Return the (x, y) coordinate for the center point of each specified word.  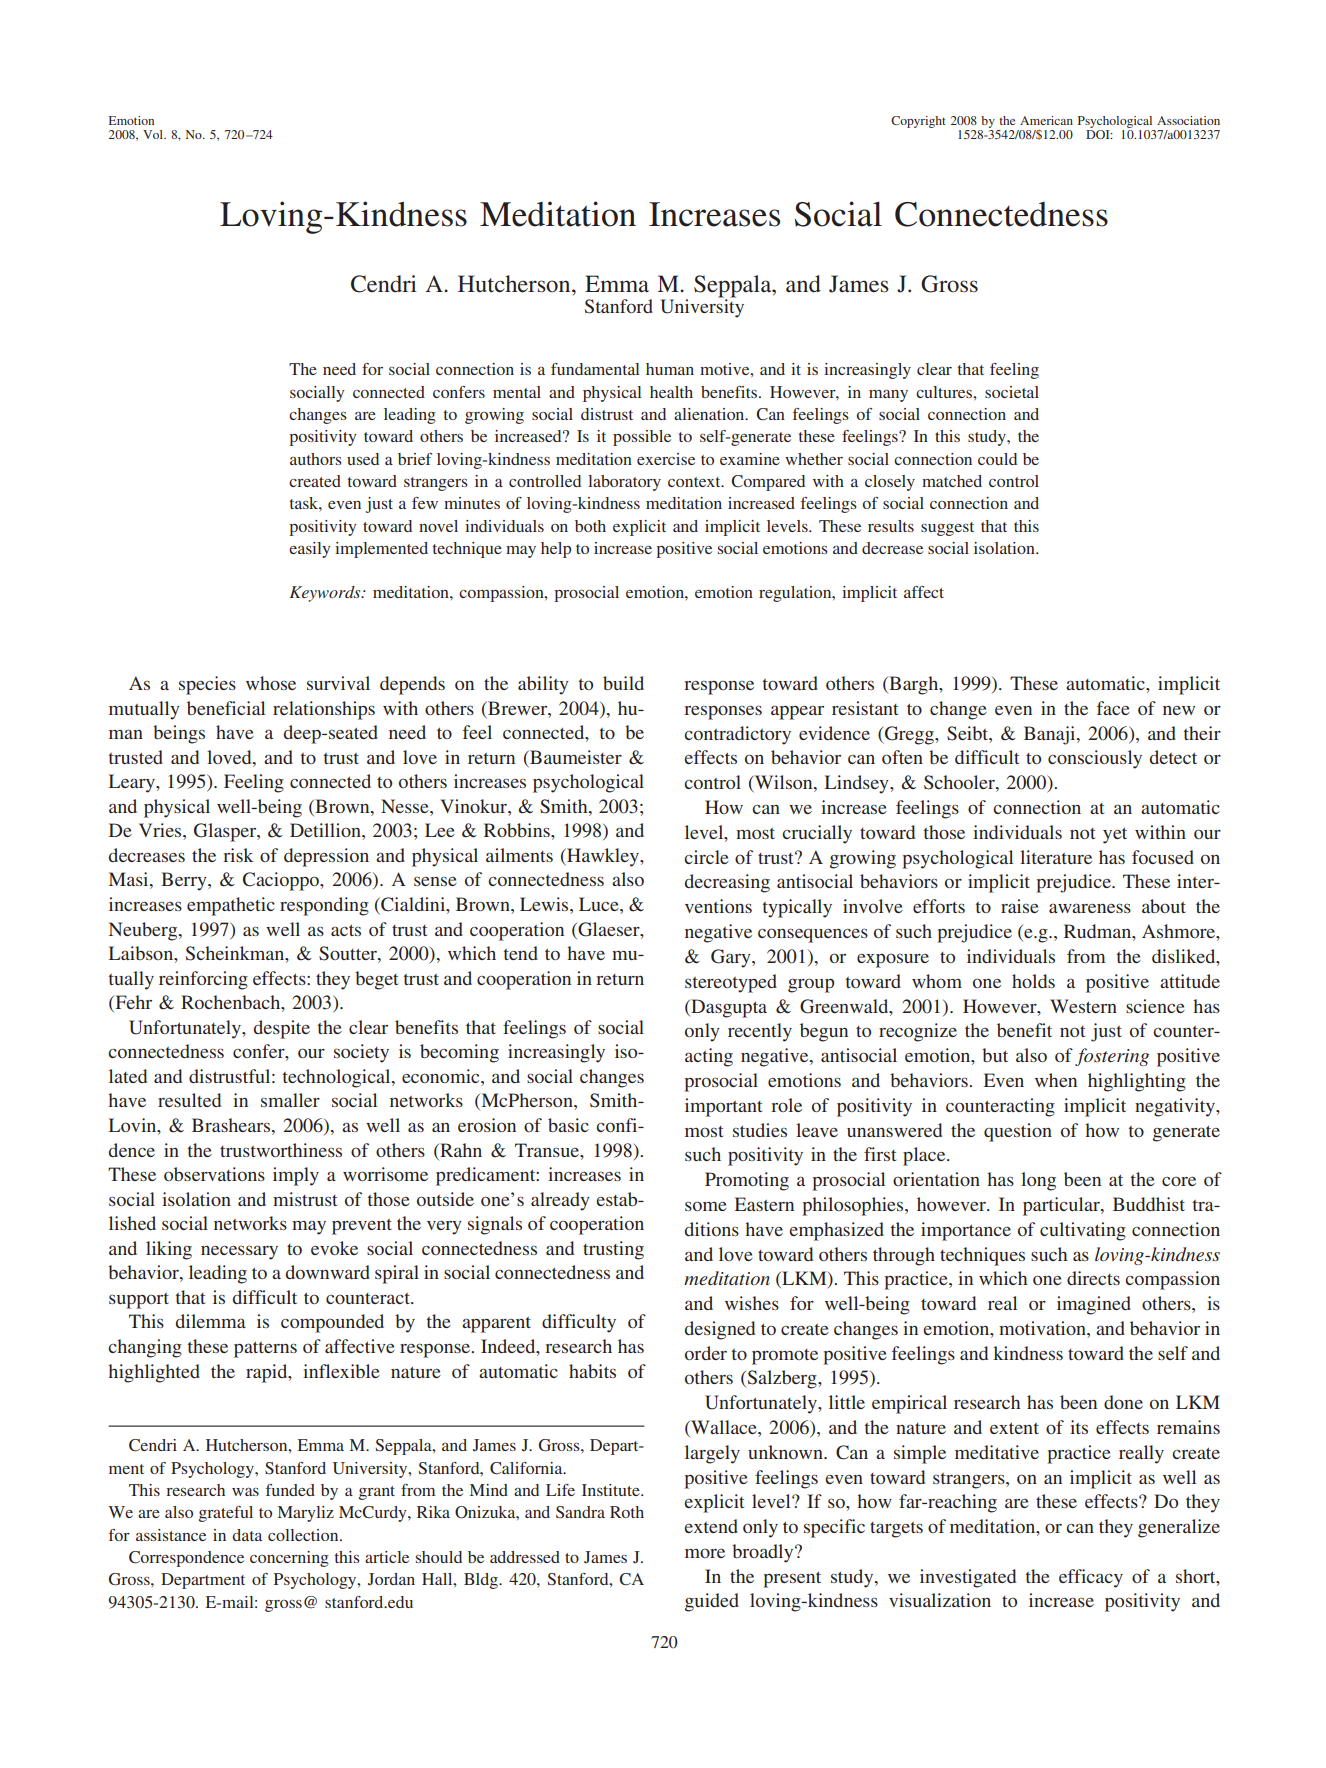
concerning (289, 1559)
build (623, 683)
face (1113, 708)
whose (271, 683)
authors (316, 459)
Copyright (918, 122)
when (1056, 1080)
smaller (290, 1100)
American (1046, 120)
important (723, 1107)
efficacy (1091, 1578)
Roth (627, 1512)
